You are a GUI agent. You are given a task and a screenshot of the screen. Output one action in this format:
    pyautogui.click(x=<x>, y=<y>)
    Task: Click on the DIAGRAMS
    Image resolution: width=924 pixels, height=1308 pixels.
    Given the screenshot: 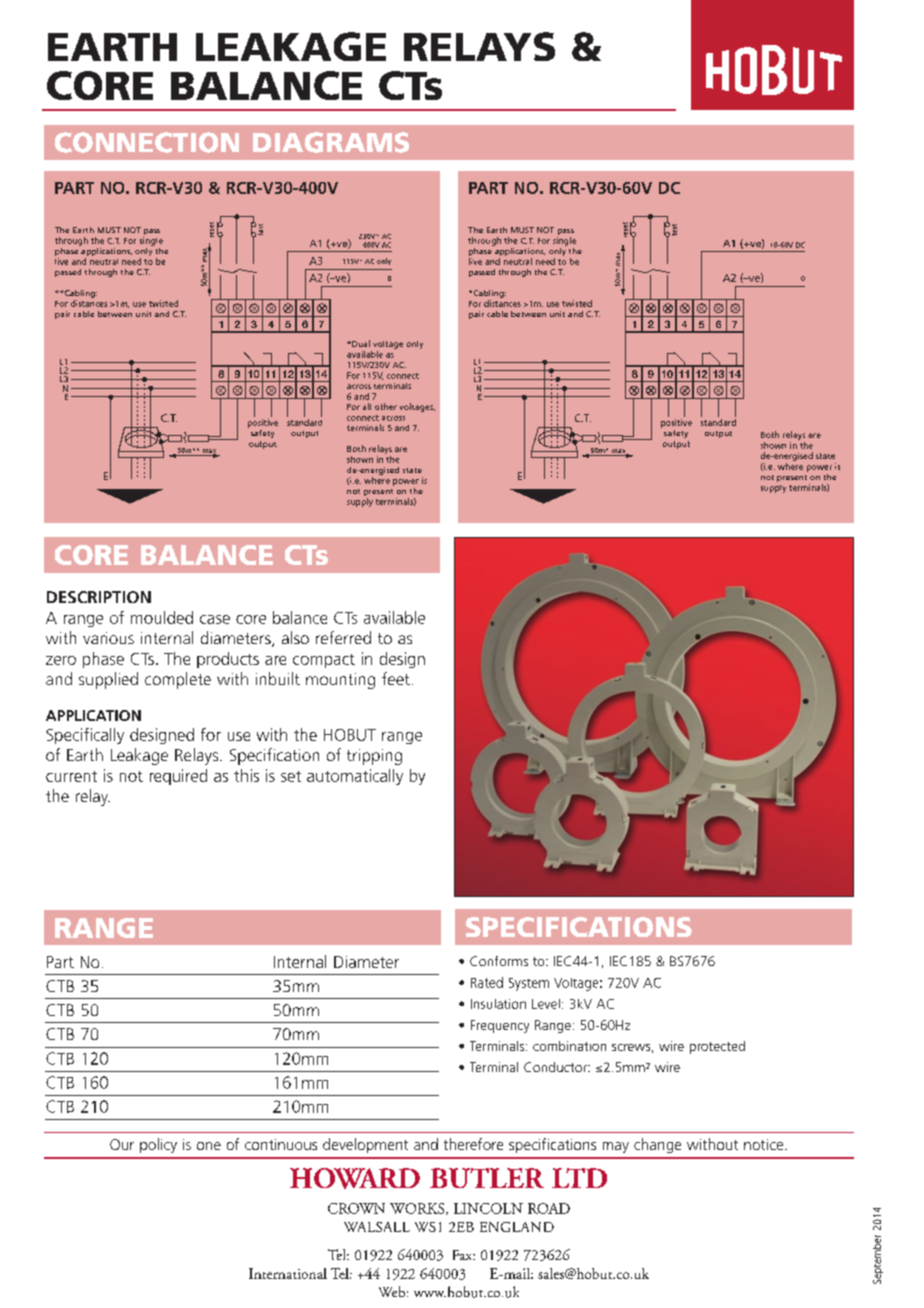 What is the action you would take?
    pyautogui.click(x=331, y=142)
